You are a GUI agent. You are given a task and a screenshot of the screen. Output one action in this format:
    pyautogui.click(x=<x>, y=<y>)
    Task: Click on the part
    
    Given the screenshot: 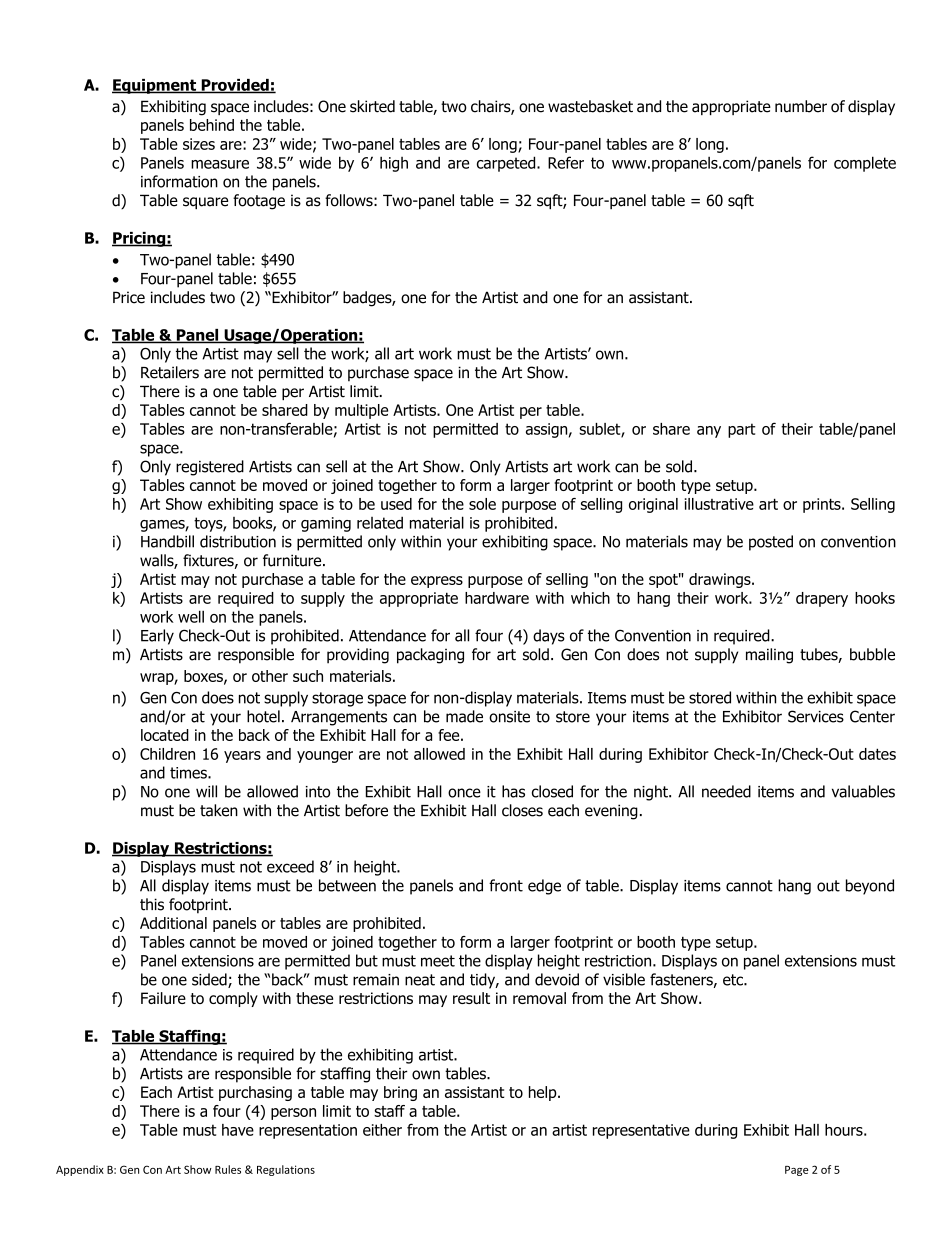 What is the action you would take?
    pyautogui.click(x=741, y=430)
